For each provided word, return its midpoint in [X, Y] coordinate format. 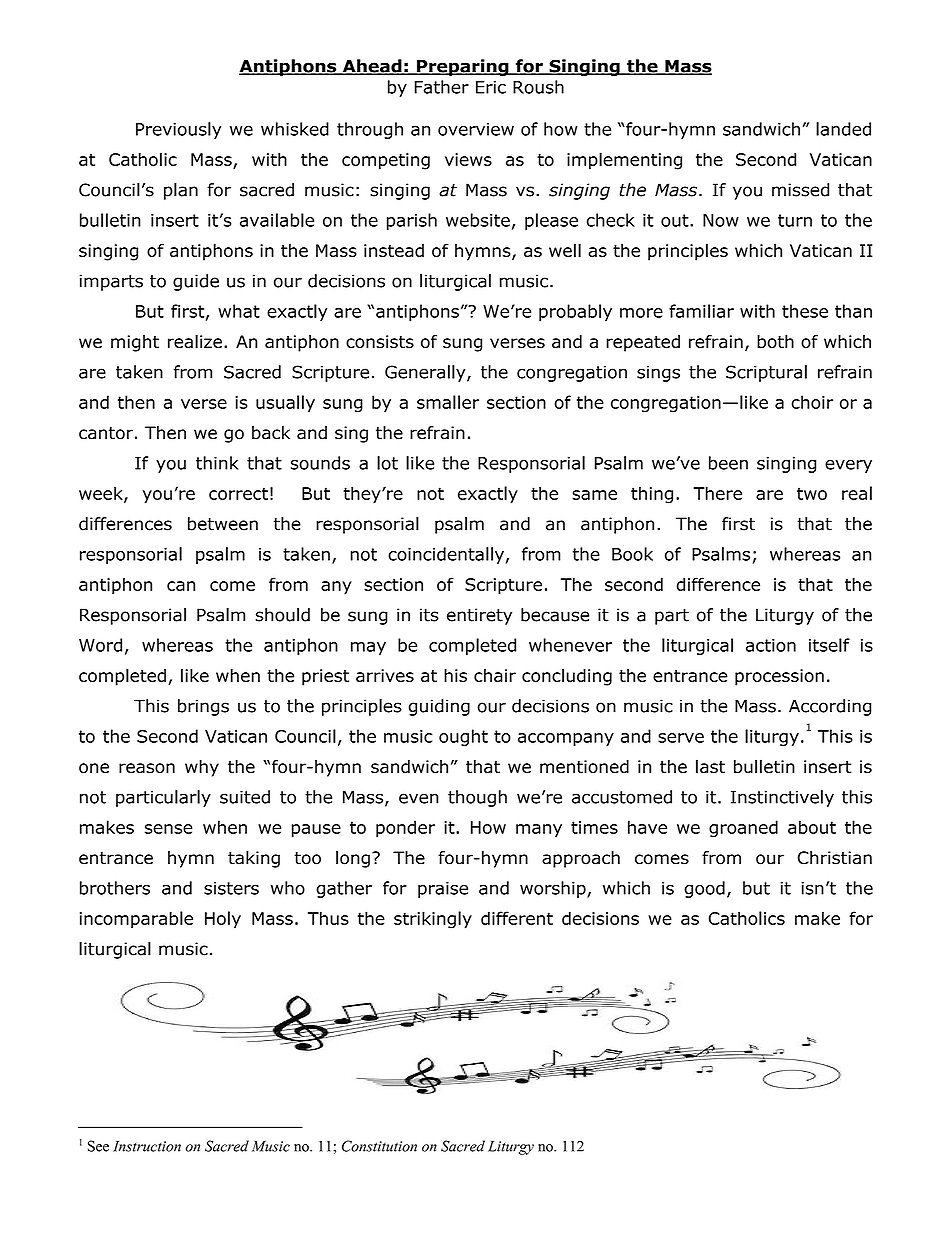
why [202, 768]
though [477, 798]
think [217, 463]
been [728, 463]
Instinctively [782, 798]
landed [843, 129]
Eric [491, 87]
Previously [178, 130]
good [704, 889]
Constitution [379, 1146]
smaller [448, 402]
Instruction [147, 1146]
